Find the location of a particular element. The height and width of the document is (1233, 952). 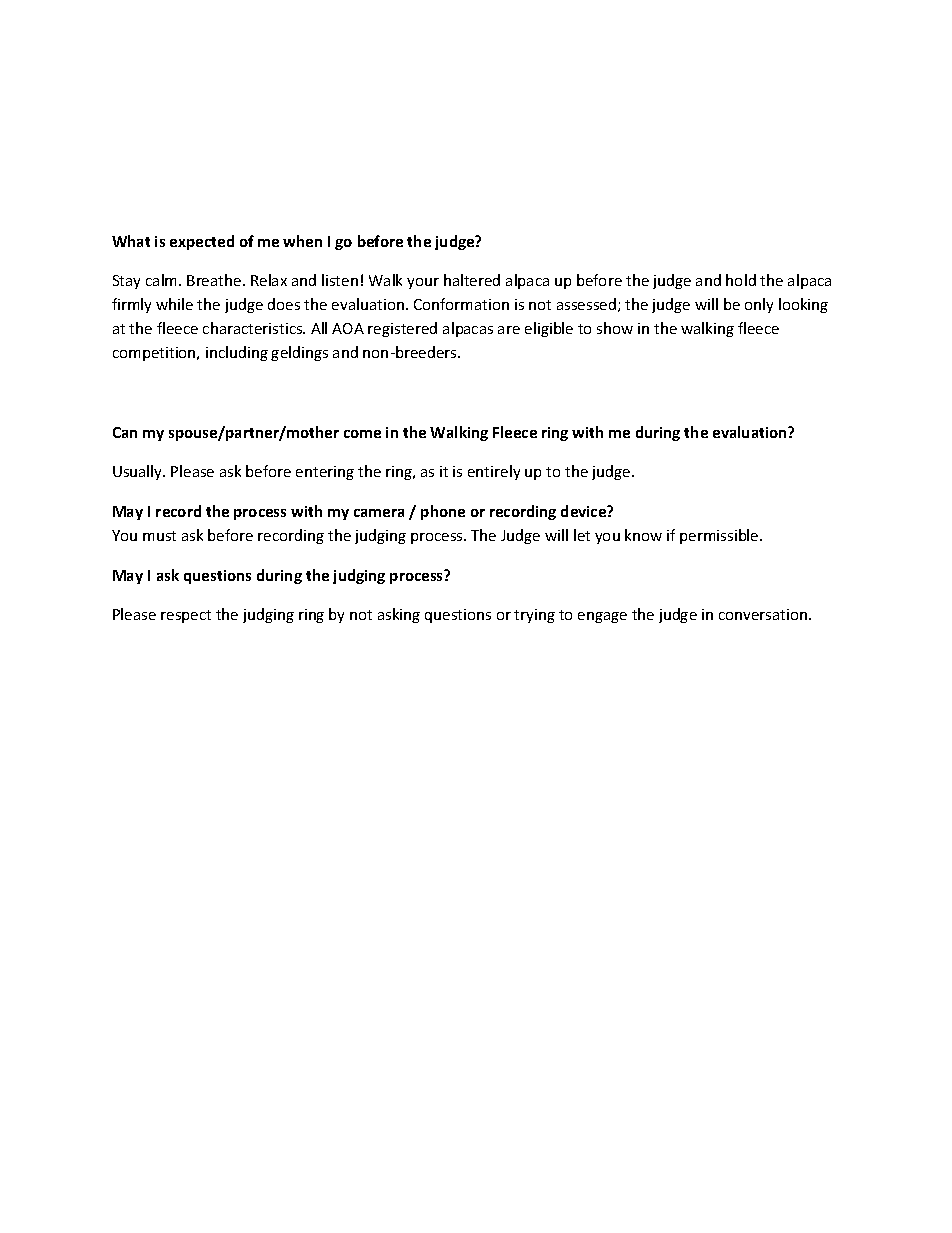

come is located at coordinates (362, 434).
